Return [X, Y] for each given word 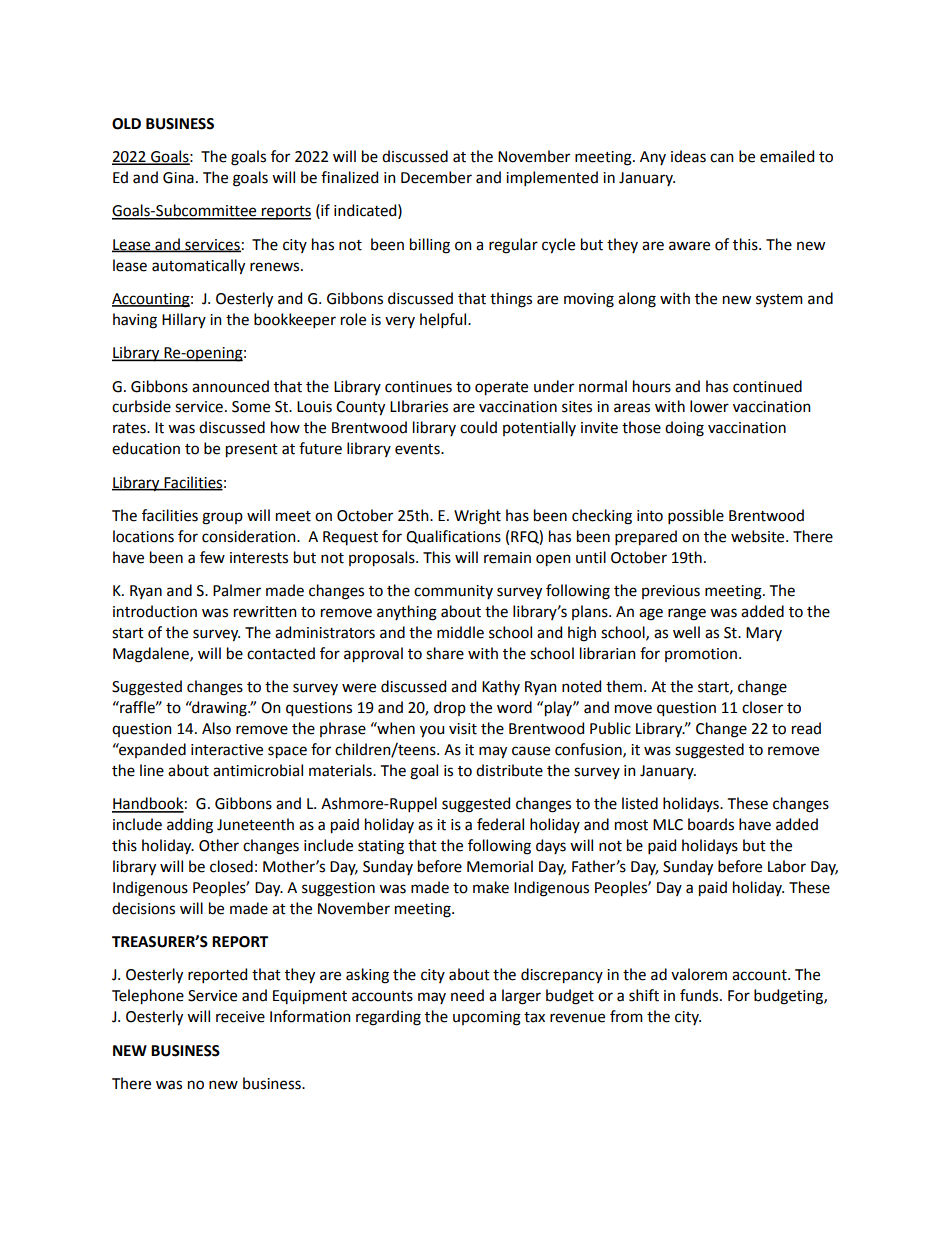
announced [230, 386]
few [212, 557]
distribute [509, 770]
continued [767, 386]
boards [711, 824]
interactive [227, 750]
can [722, 158]
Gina [178, 178]
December [436, 177]
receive [240, 1017]
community [453, 592]
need [467, 995]
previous [671, 592]
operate [501, 389]
